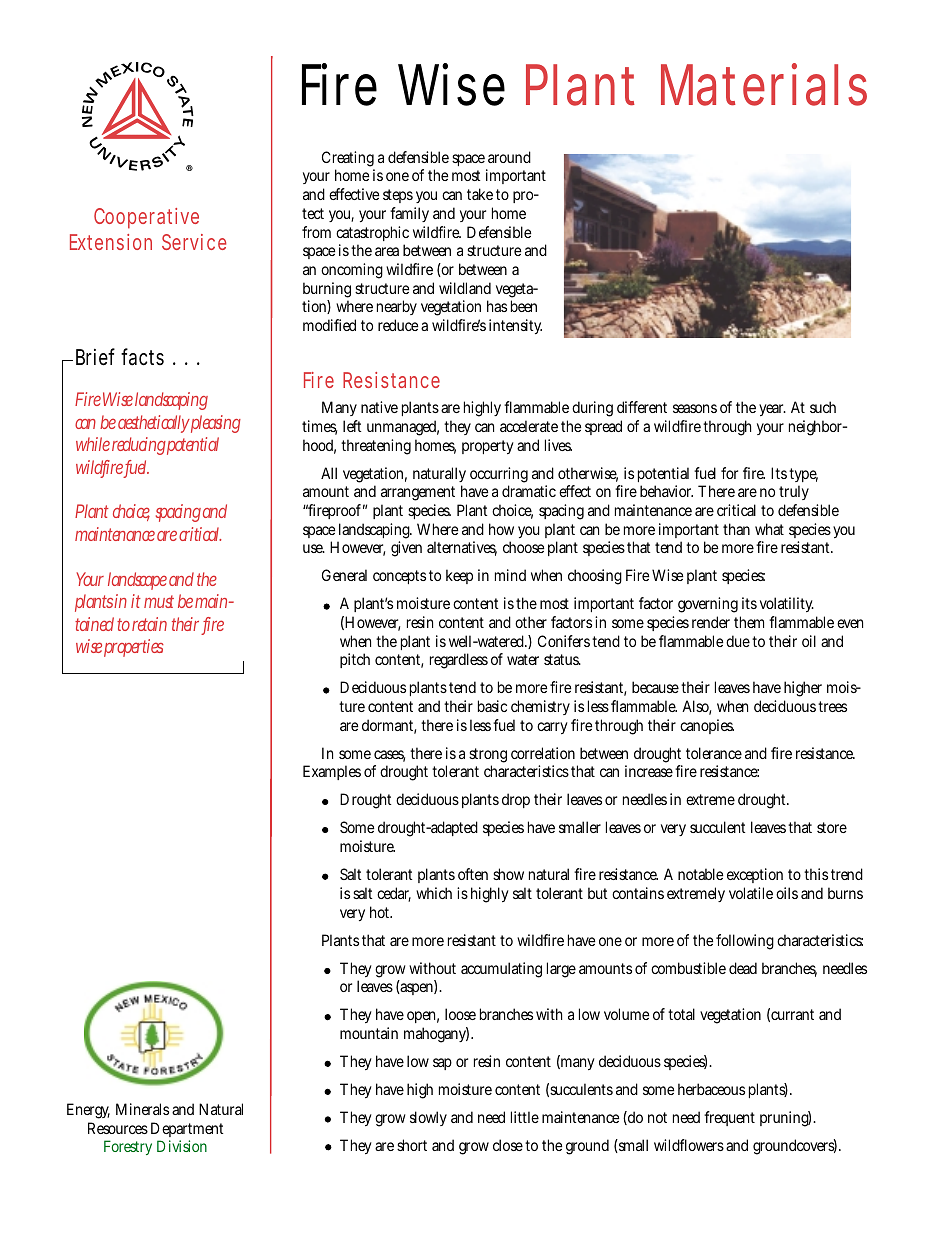 The image size is (952, 1233). Describe the element at coordinates (488, 757) in the document. I see `strong` at that location.
